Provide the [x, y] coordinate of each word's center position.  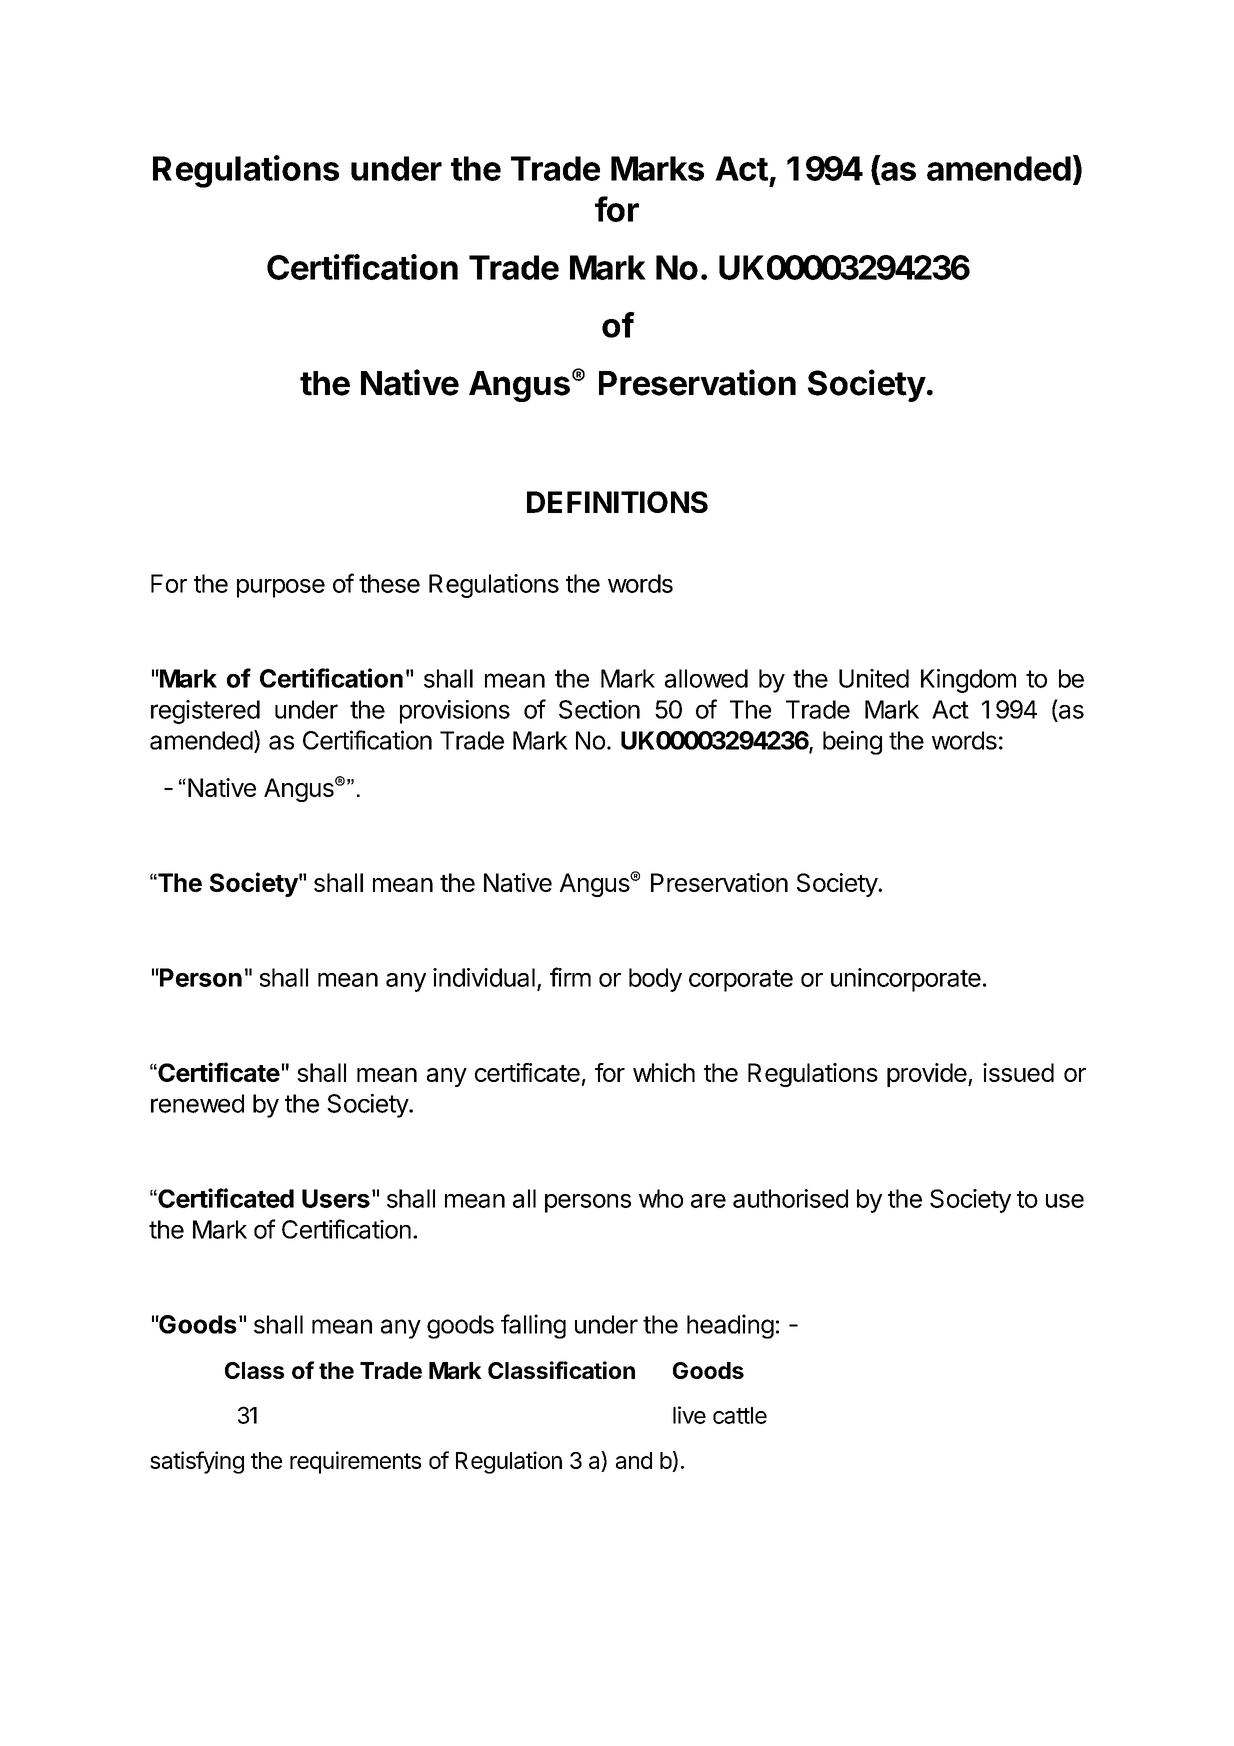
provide [927, 1075]
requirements [355, 1462]
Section [599, 709]
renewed [197, 1103]
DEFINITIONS [617, 502]
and [634, 1460]
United [874, 678]
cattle [740, 1415]
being [852, 742]
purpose [281, 588]
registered [205, 712]
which [664, 1072]
